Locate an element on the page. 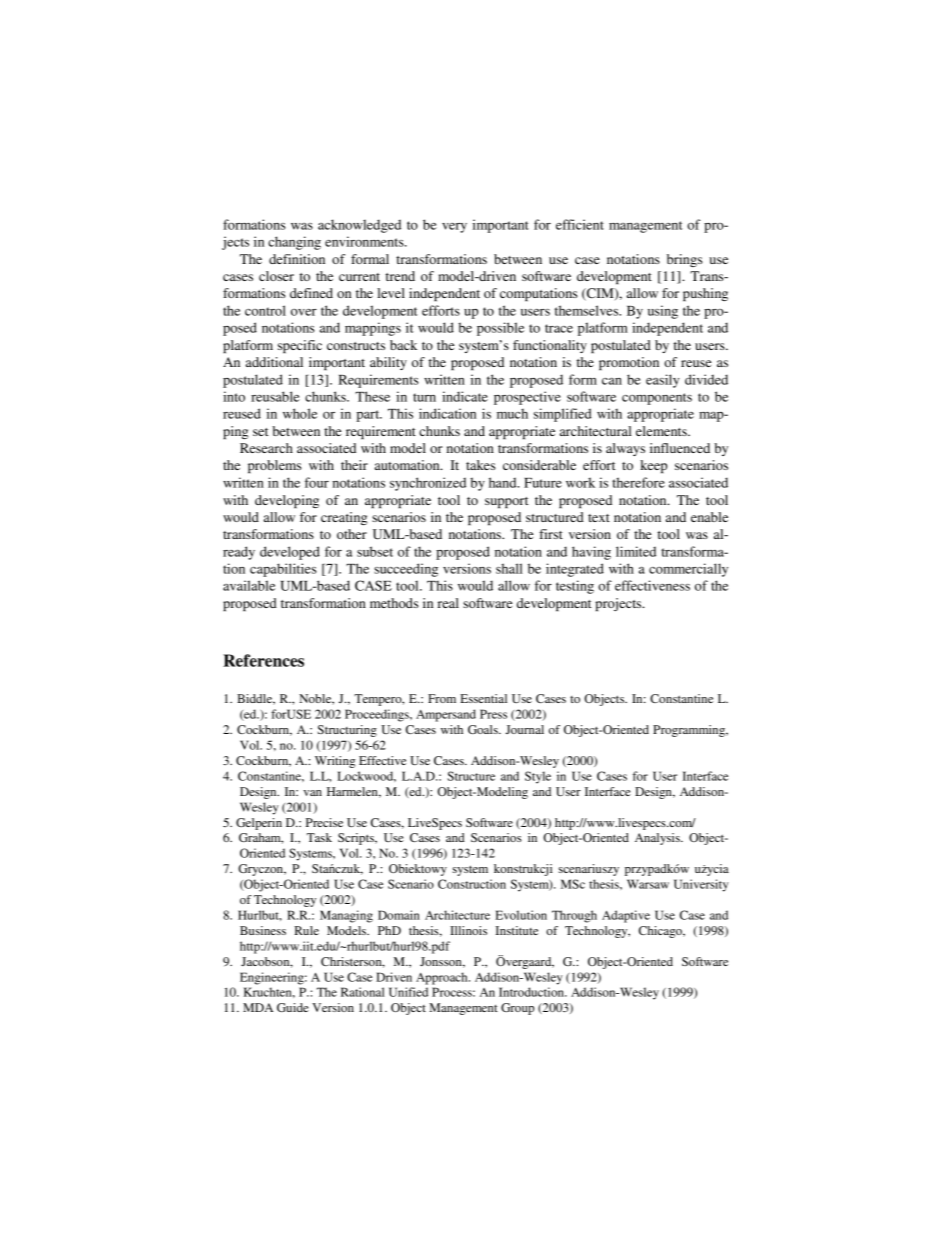 This image has height=1233, width=952. four is located at coordinates (317, 482).
